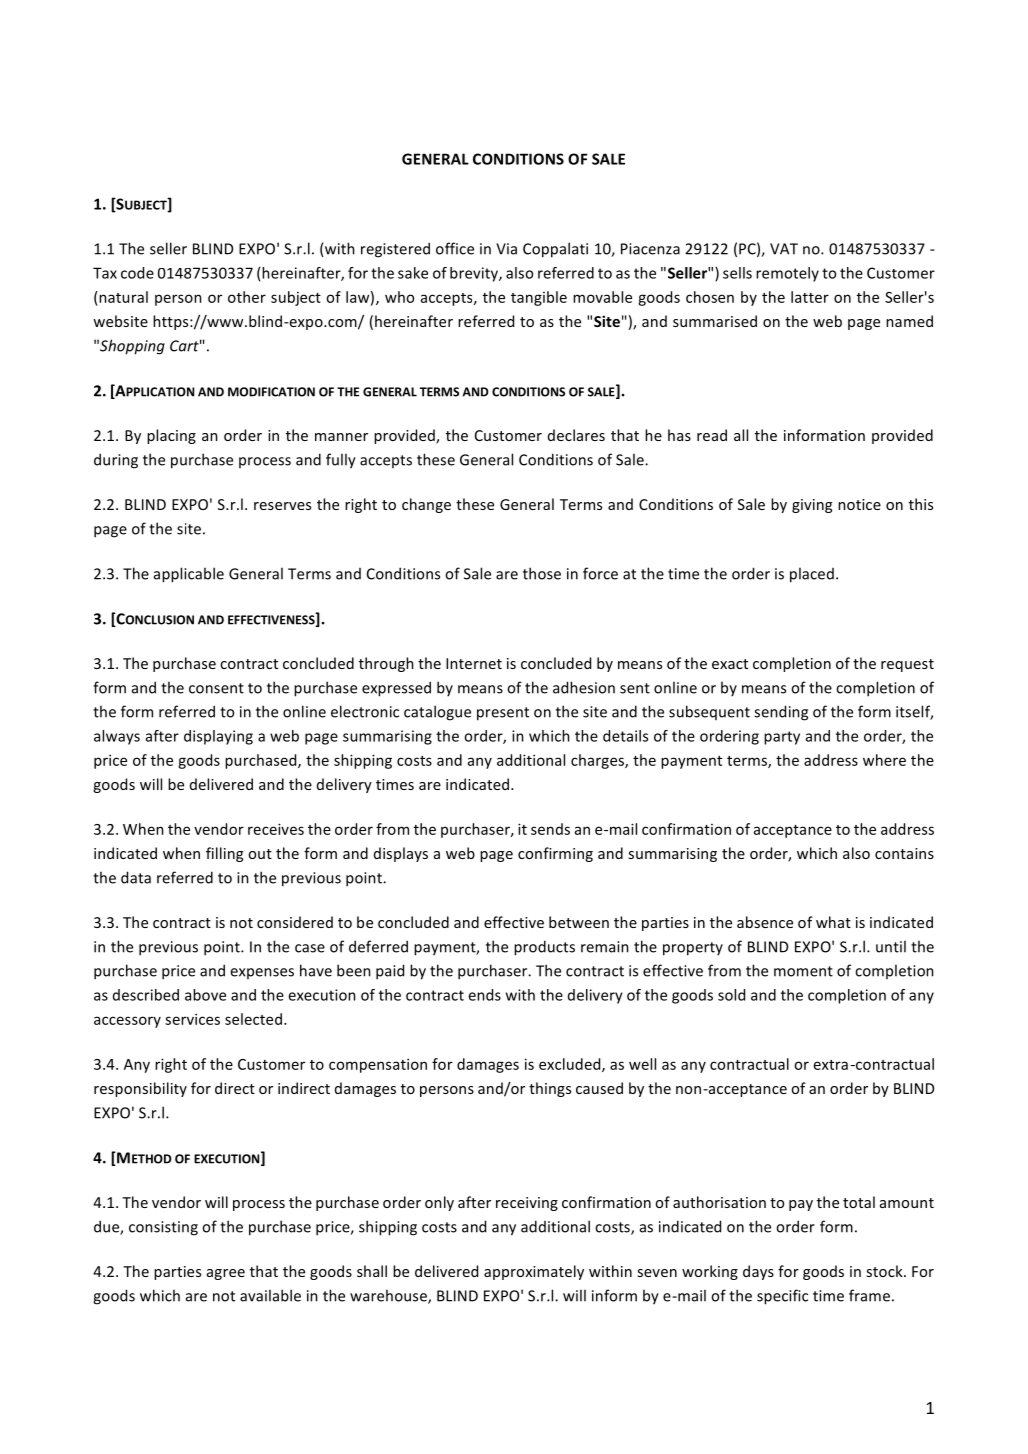 This document has width=1028, height=1454. Describe the element at coordinates (534, 1272) in the document. I see `approximately` at that location.
